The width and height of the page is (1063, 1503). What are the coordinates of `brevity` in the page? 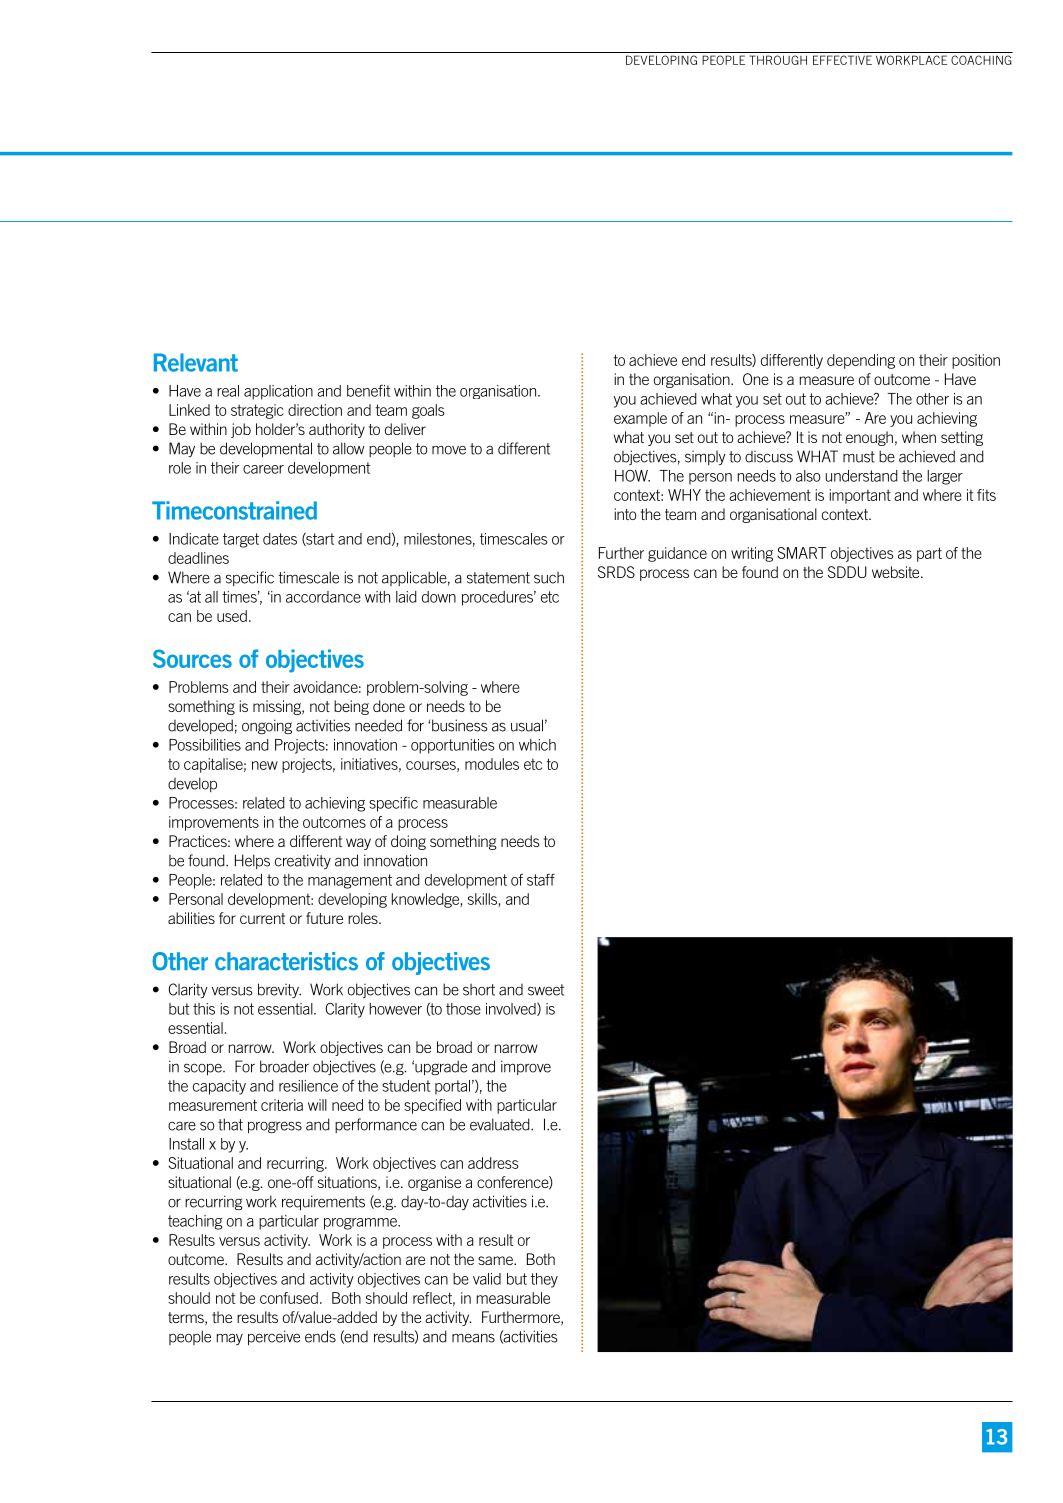 It's located at (279, 990).
